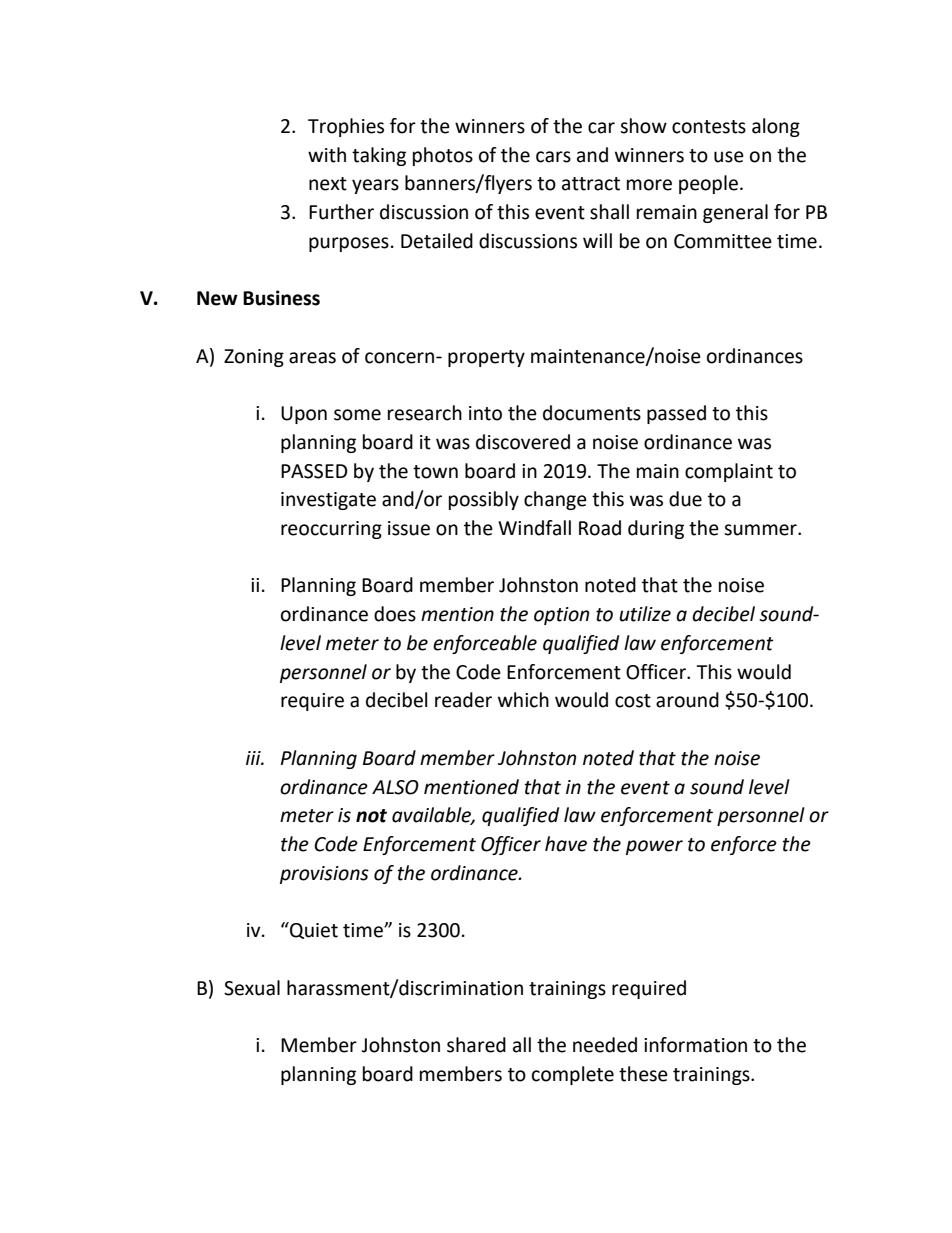 The image size is (952, 1233). I want to click on reoccurring, so click(331, 530).
